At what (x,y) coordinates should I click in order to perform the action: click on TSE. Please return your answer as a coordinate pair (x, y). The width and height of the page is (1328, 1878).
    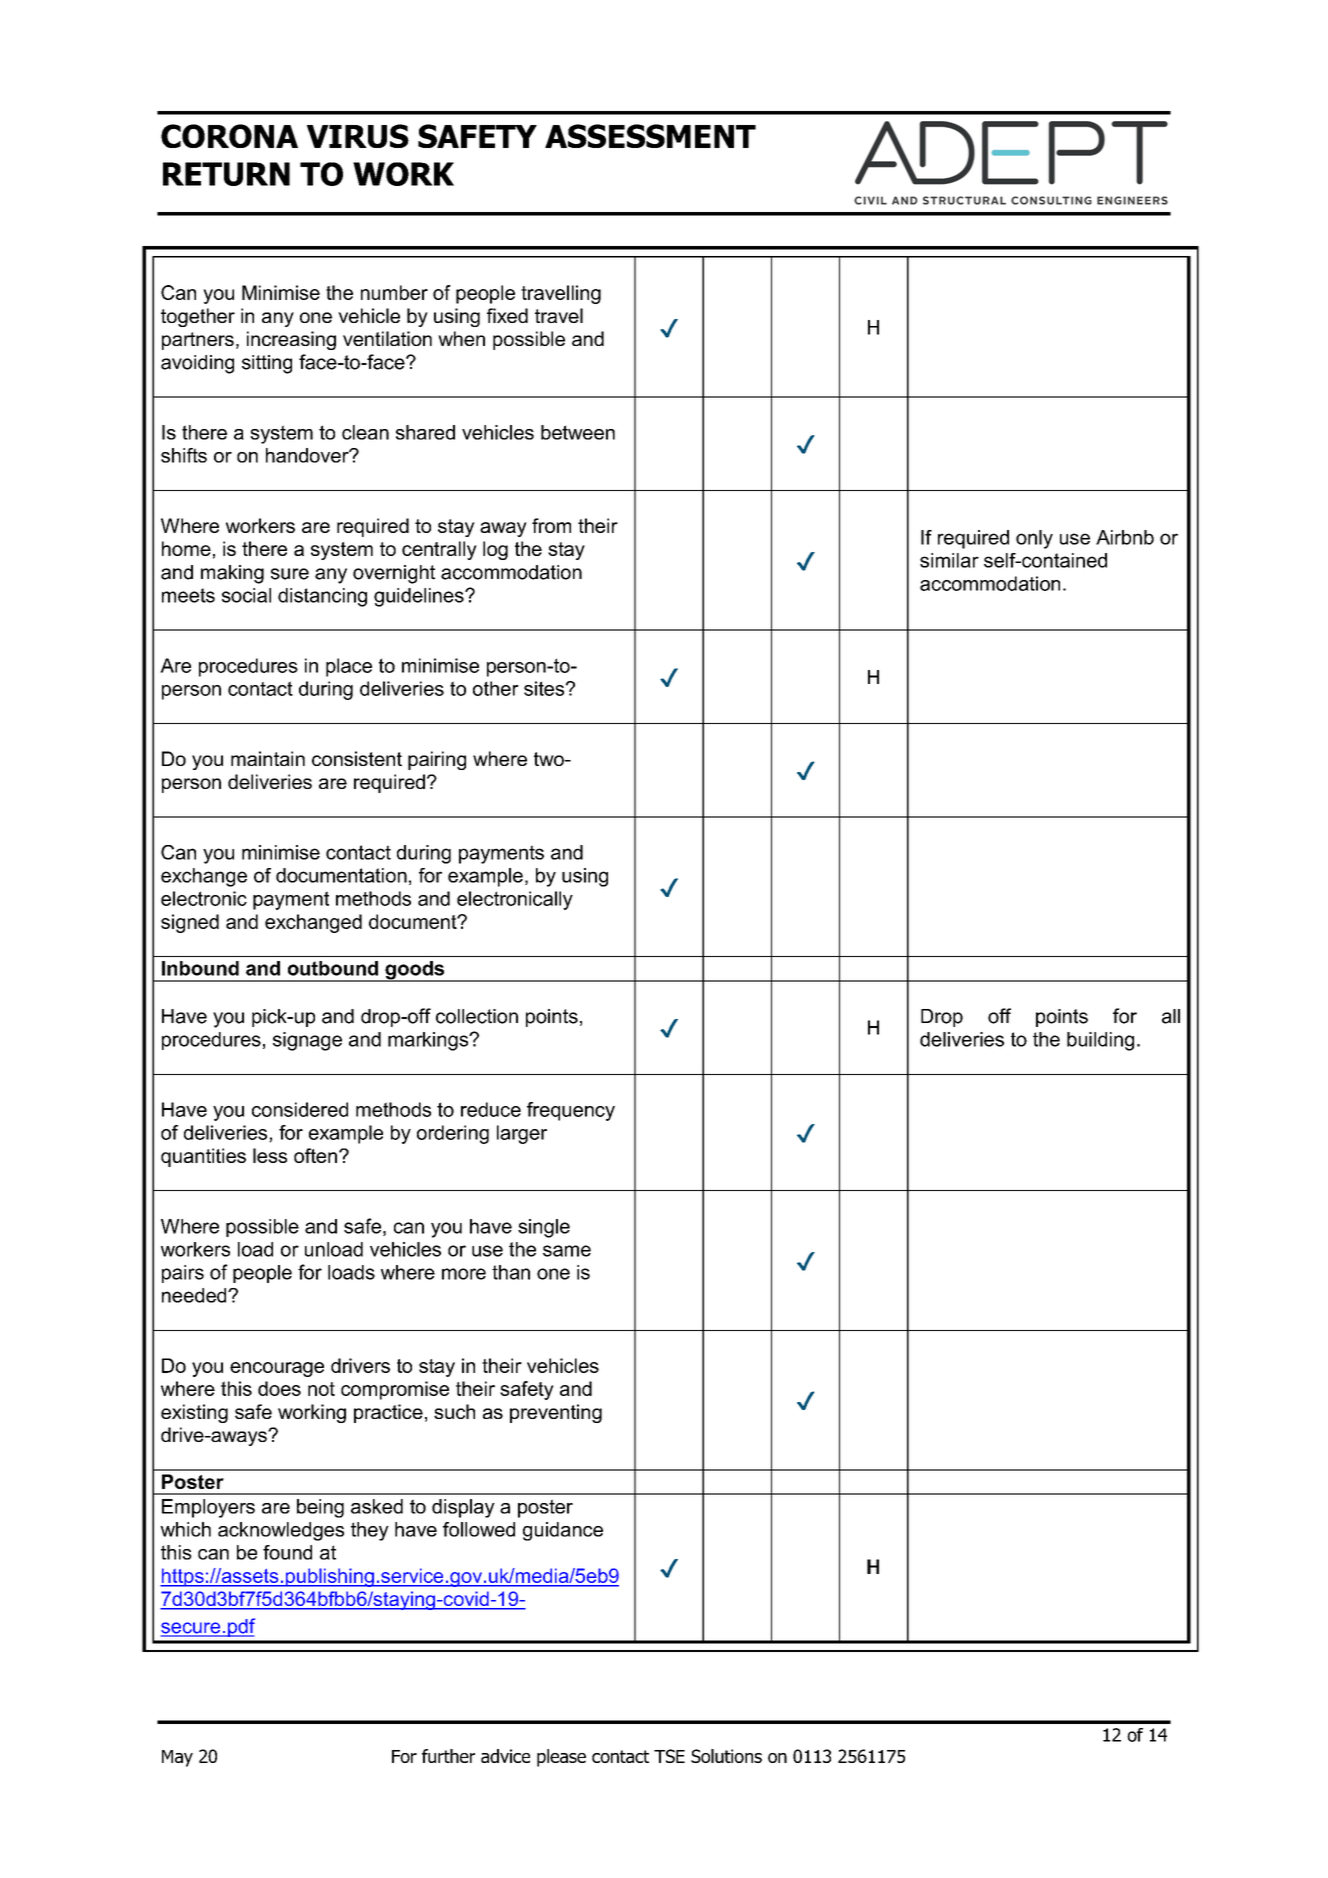
    Looking at the image, I should click on (669, 1756).
